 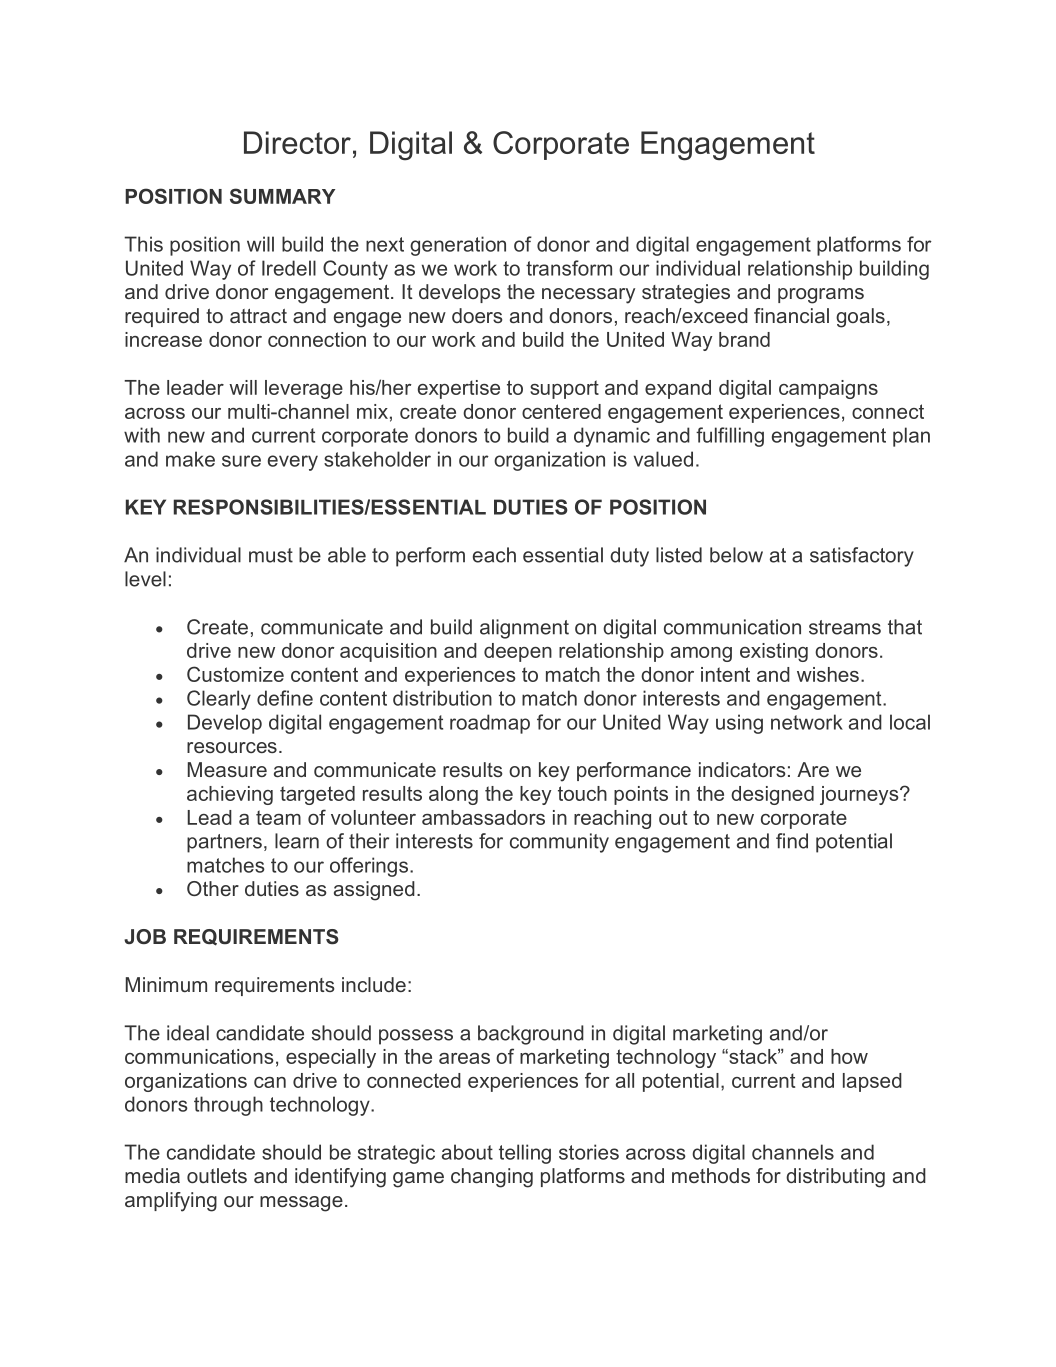 I want to click on make, so click(x=190, y=459).
